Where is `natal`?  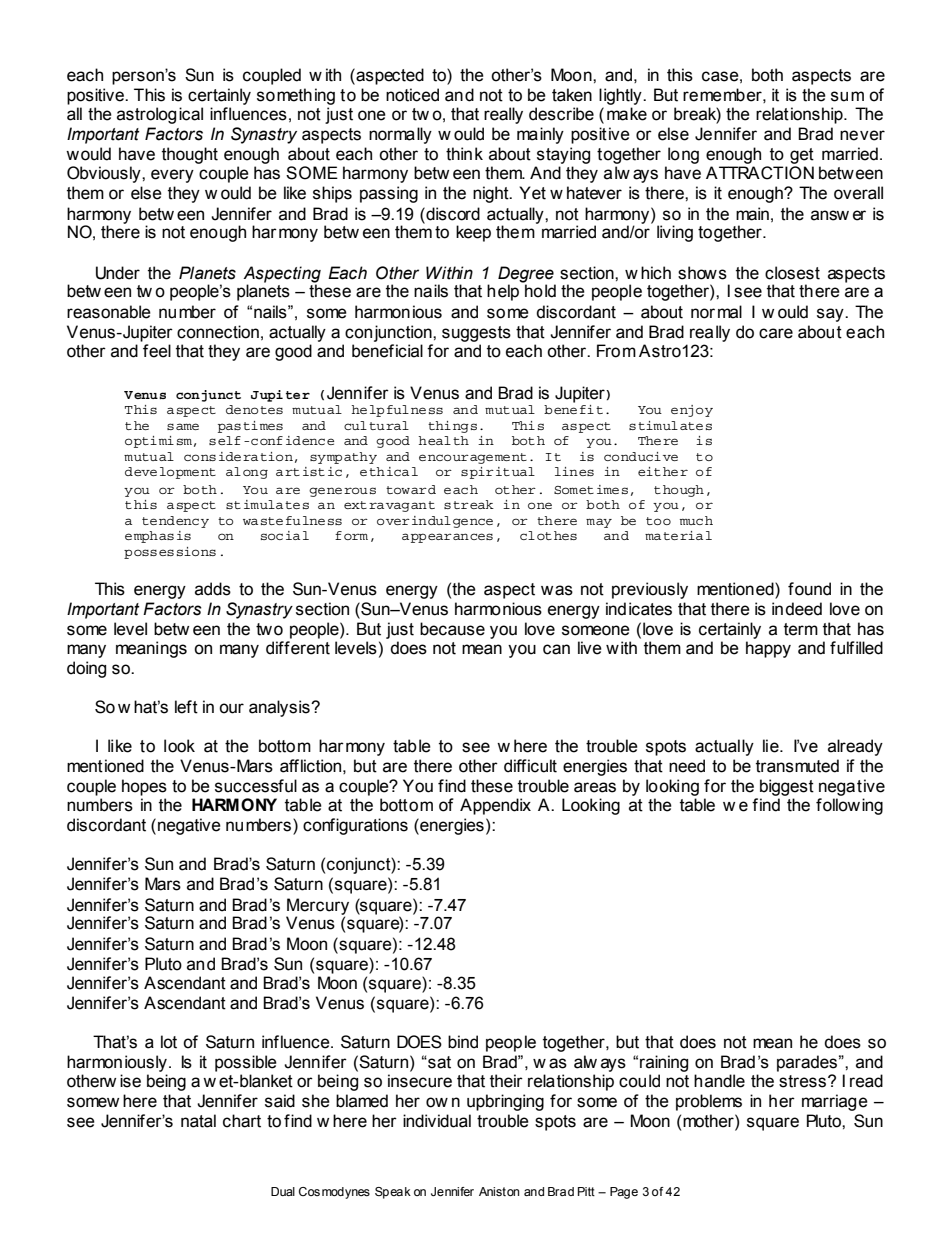
natal is located at coordinates (198, 1121).
